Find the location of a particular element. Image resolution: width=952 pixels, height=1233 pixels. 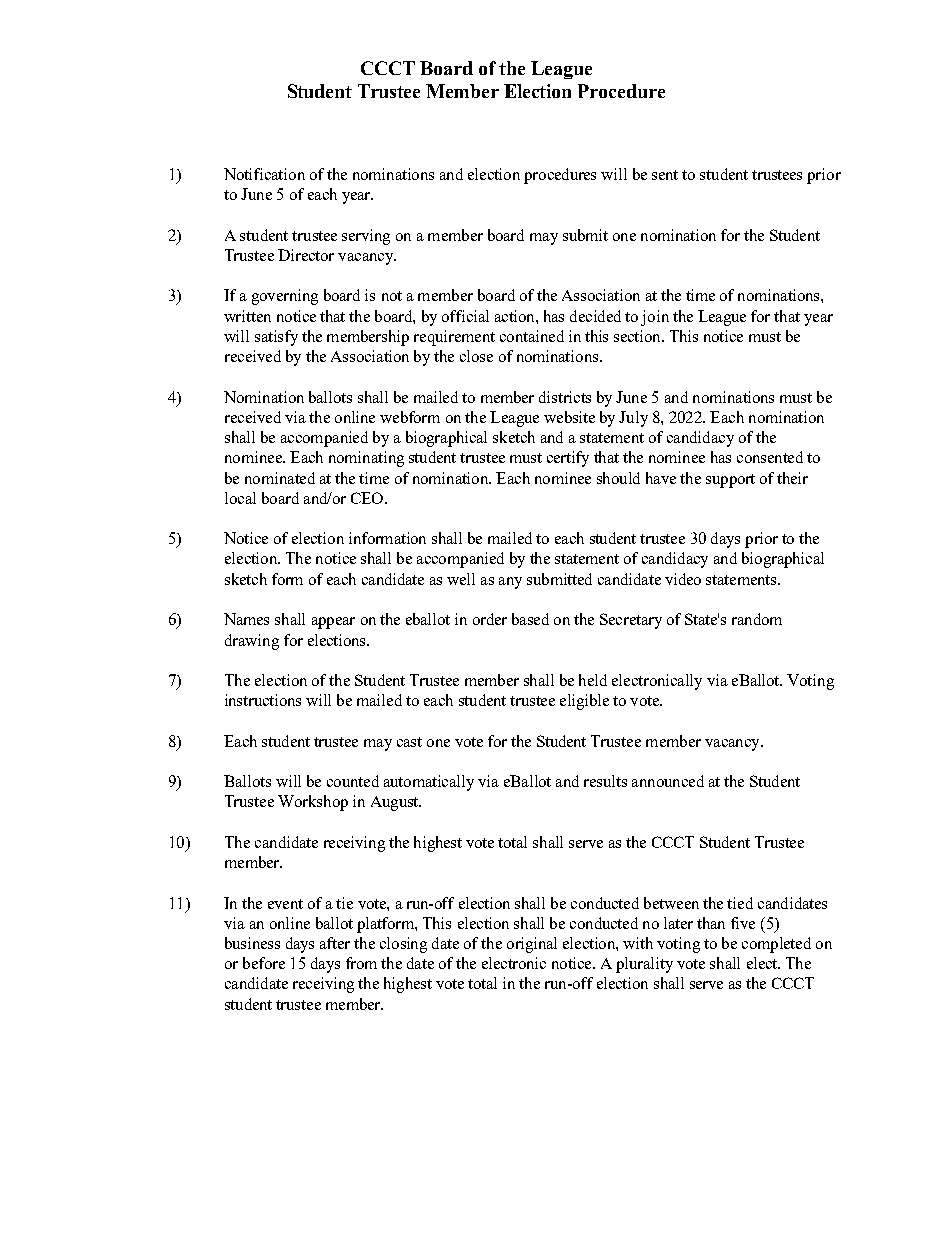

serving is located at coordinates (366, 237).
